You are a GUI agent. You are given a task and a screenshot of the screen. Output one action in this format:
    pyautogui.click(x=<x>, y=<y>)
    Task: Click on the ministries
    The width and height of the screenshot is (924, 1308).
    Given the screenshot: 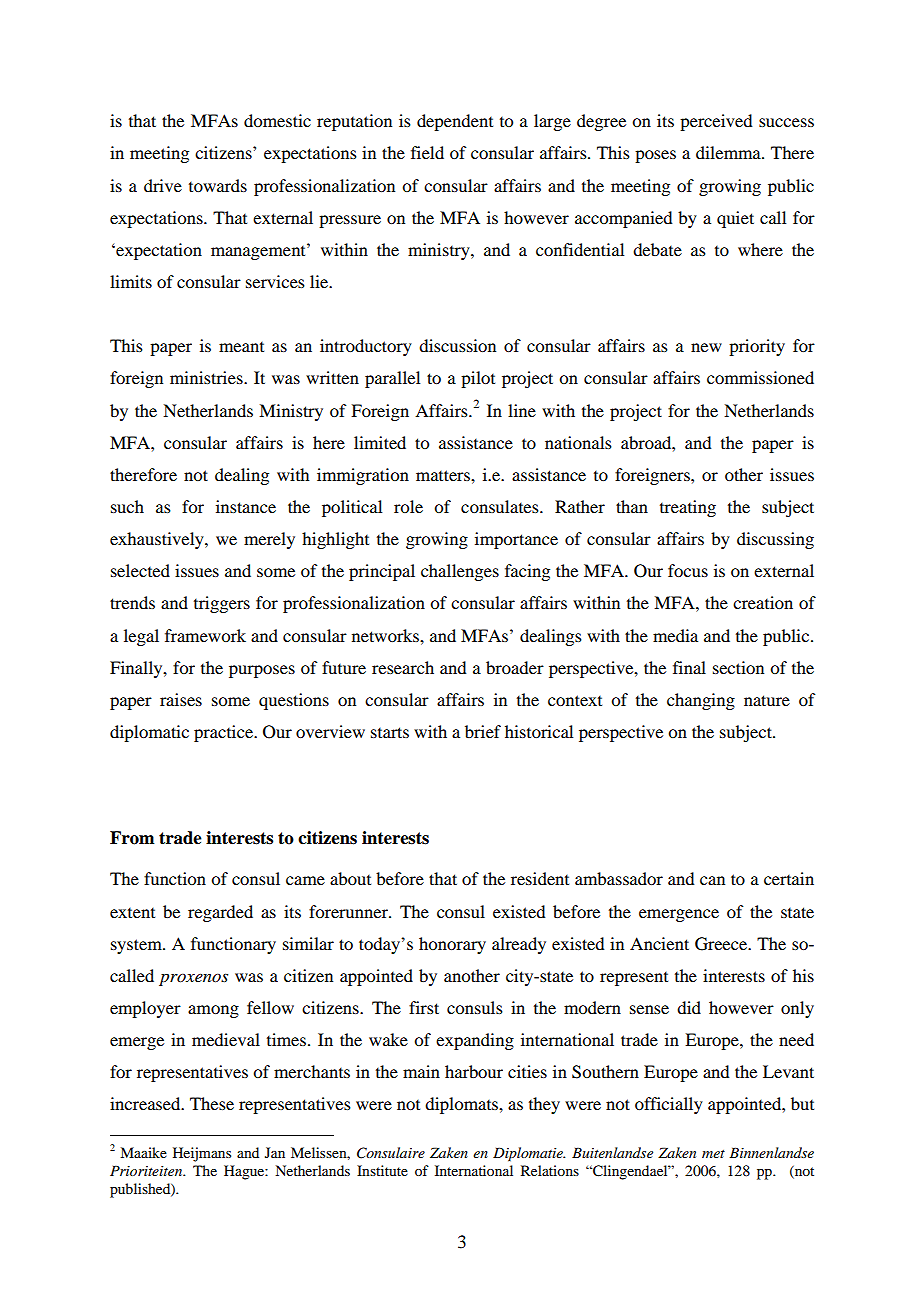 What is the action you would take?
    pyautogui.click(x=207, y=377)
